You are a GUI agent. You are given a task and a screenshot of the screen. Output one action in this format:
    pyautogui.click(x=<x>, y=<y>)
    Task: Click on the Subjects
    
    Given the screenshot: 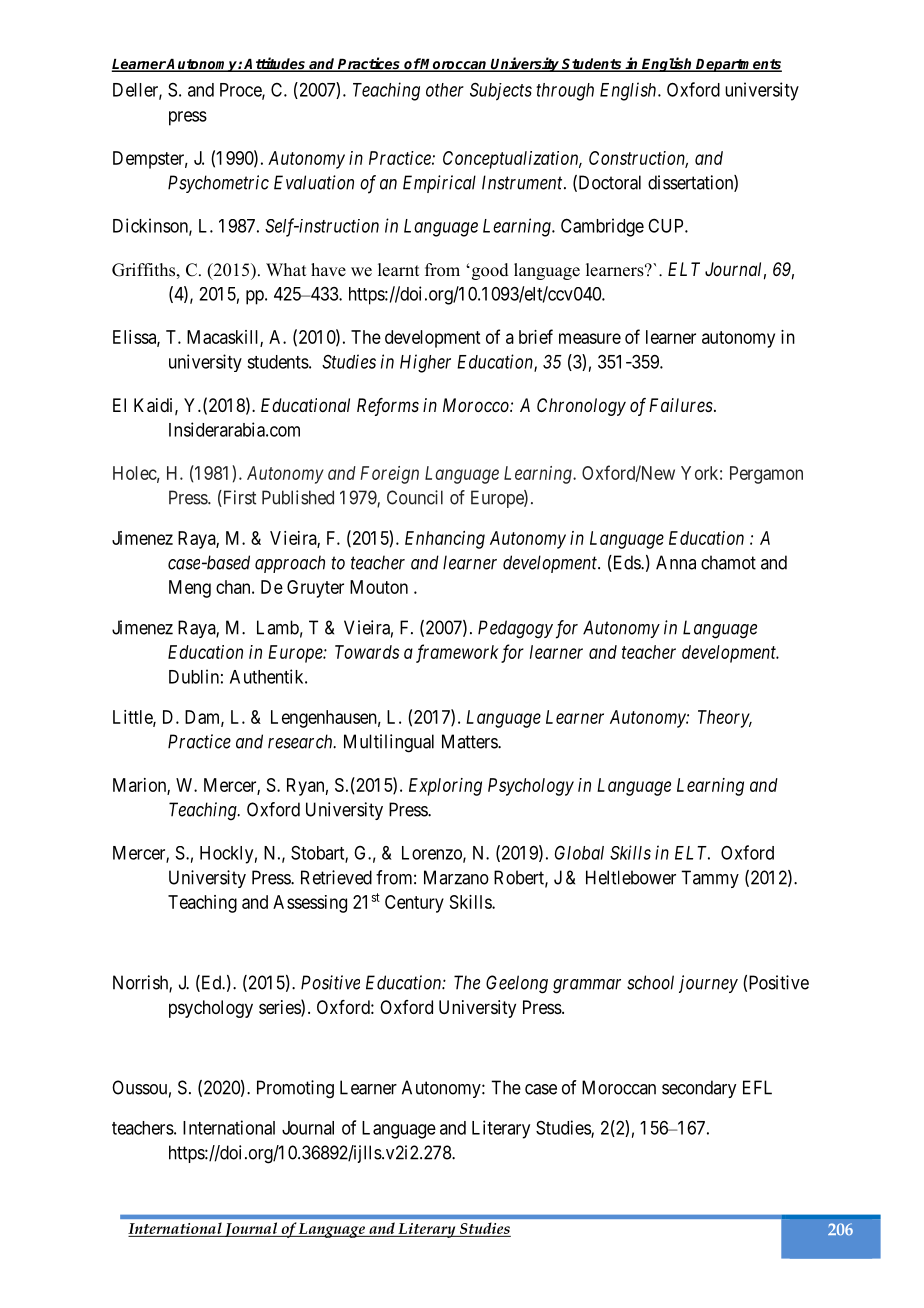 What is the action you would take?
    pyautogui.click(x=501, y=91)
